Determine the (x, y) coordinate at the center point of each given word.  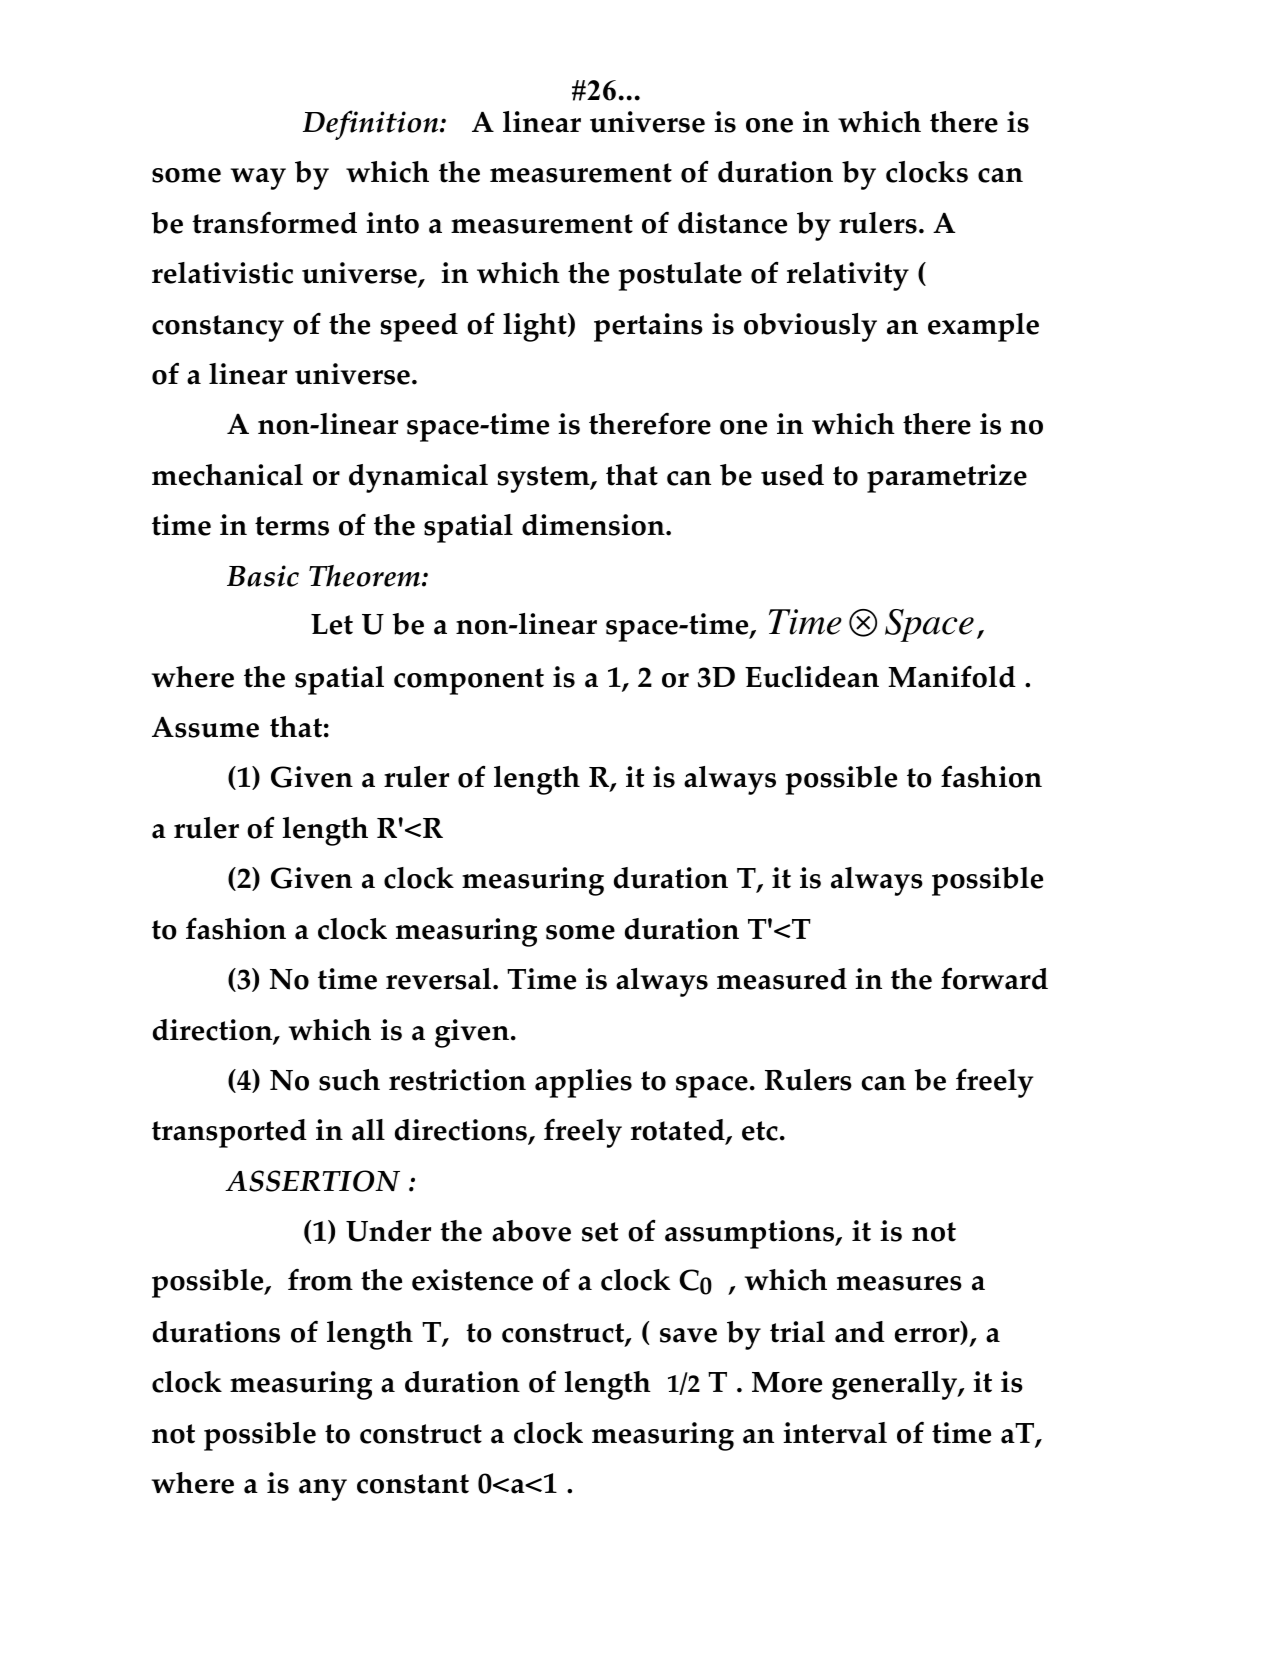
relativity (848, 276)
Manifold (952, 677)
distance (732, 223)
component (469, 681)
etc (760, 1131)
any (323, 1490)
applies (583, 1083)
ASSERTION (312, 1181)
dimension (594, 525)
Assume (205, 727)
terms (292, 526)
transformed (274, 222)
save (688, 1335)
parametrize (947, 478)
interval (835, 1433)
